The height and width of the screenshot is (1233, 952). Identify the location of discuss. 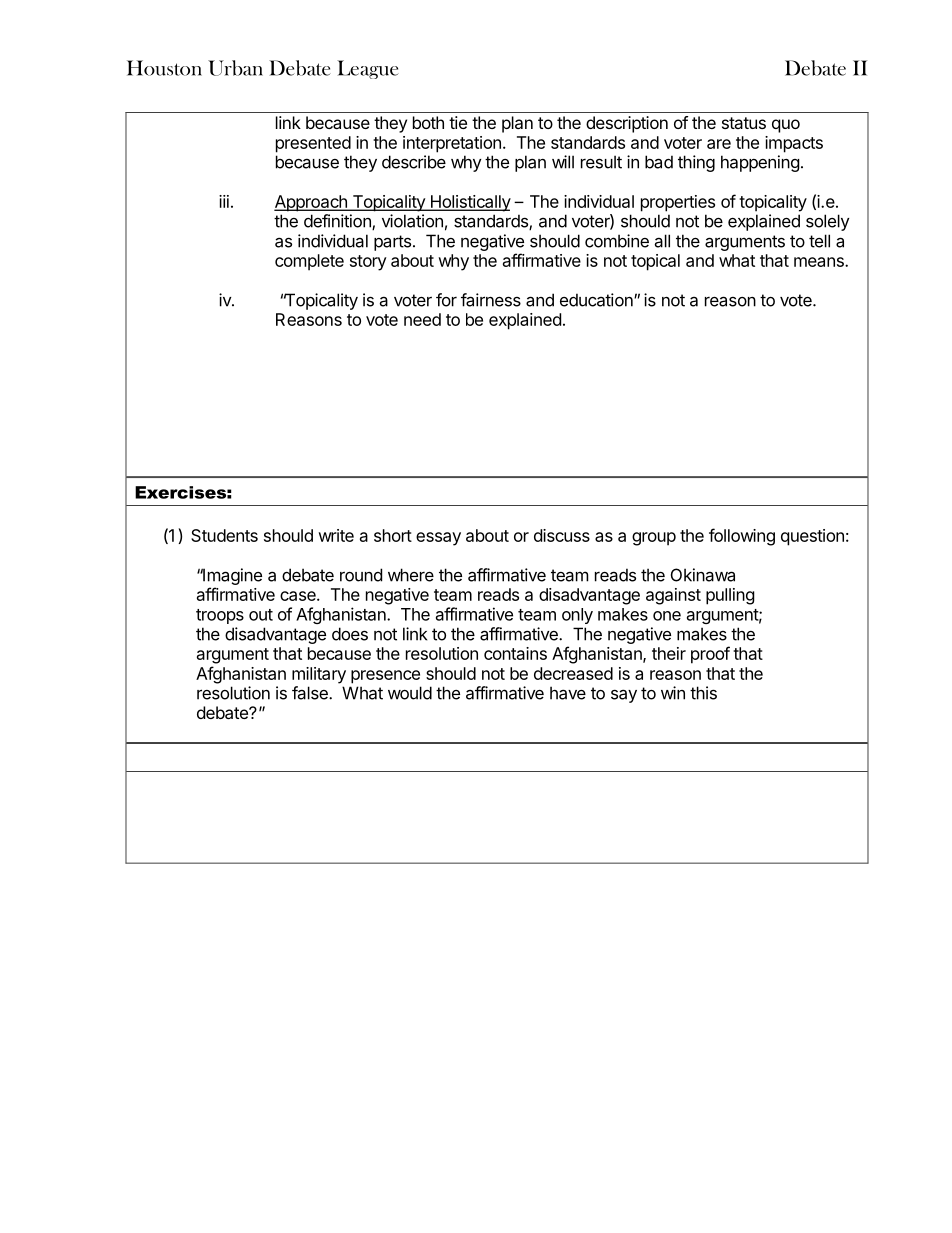
(562, 535).
